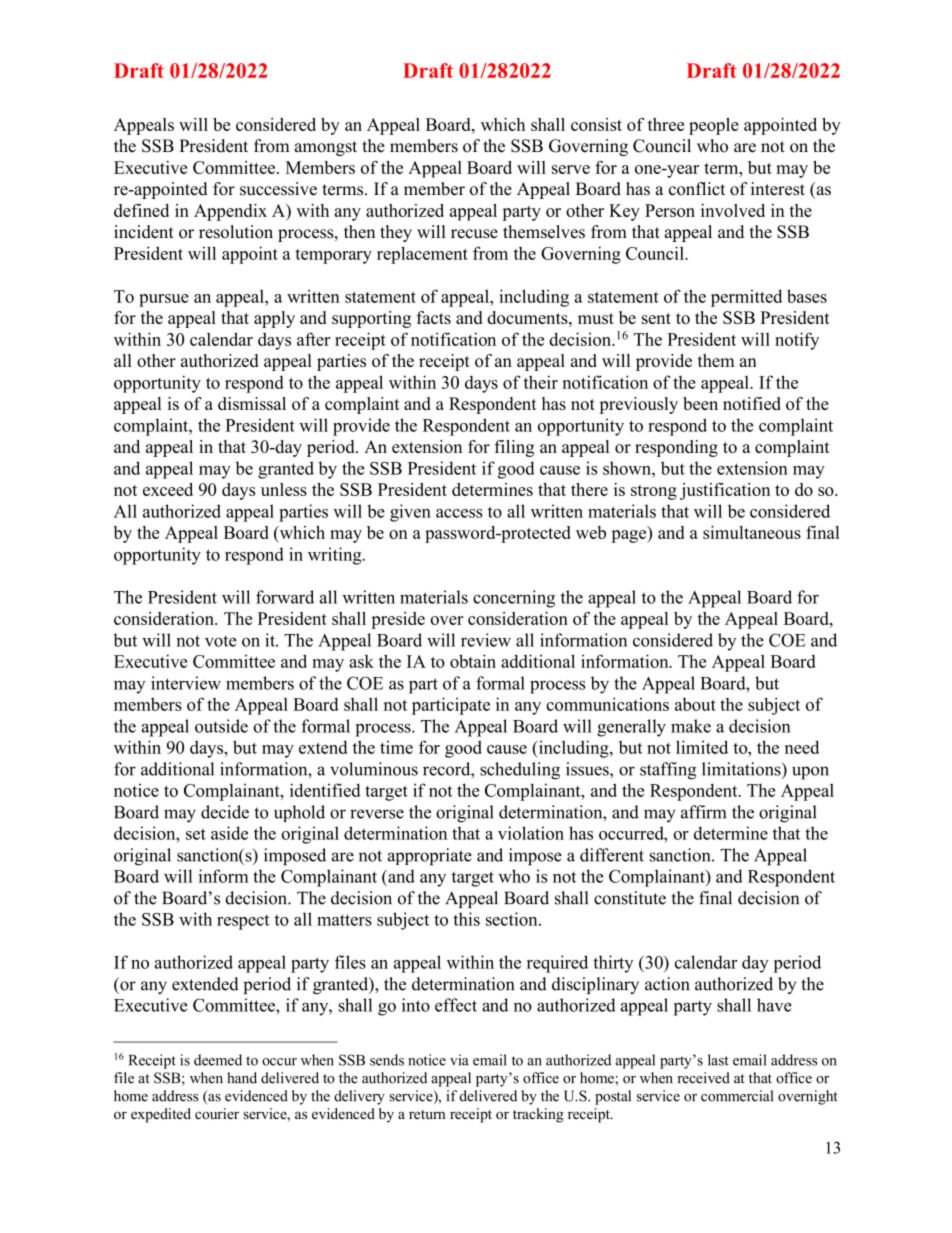 This document has width=952, height=1233. I want to click on hand, so click(242, 1078).
